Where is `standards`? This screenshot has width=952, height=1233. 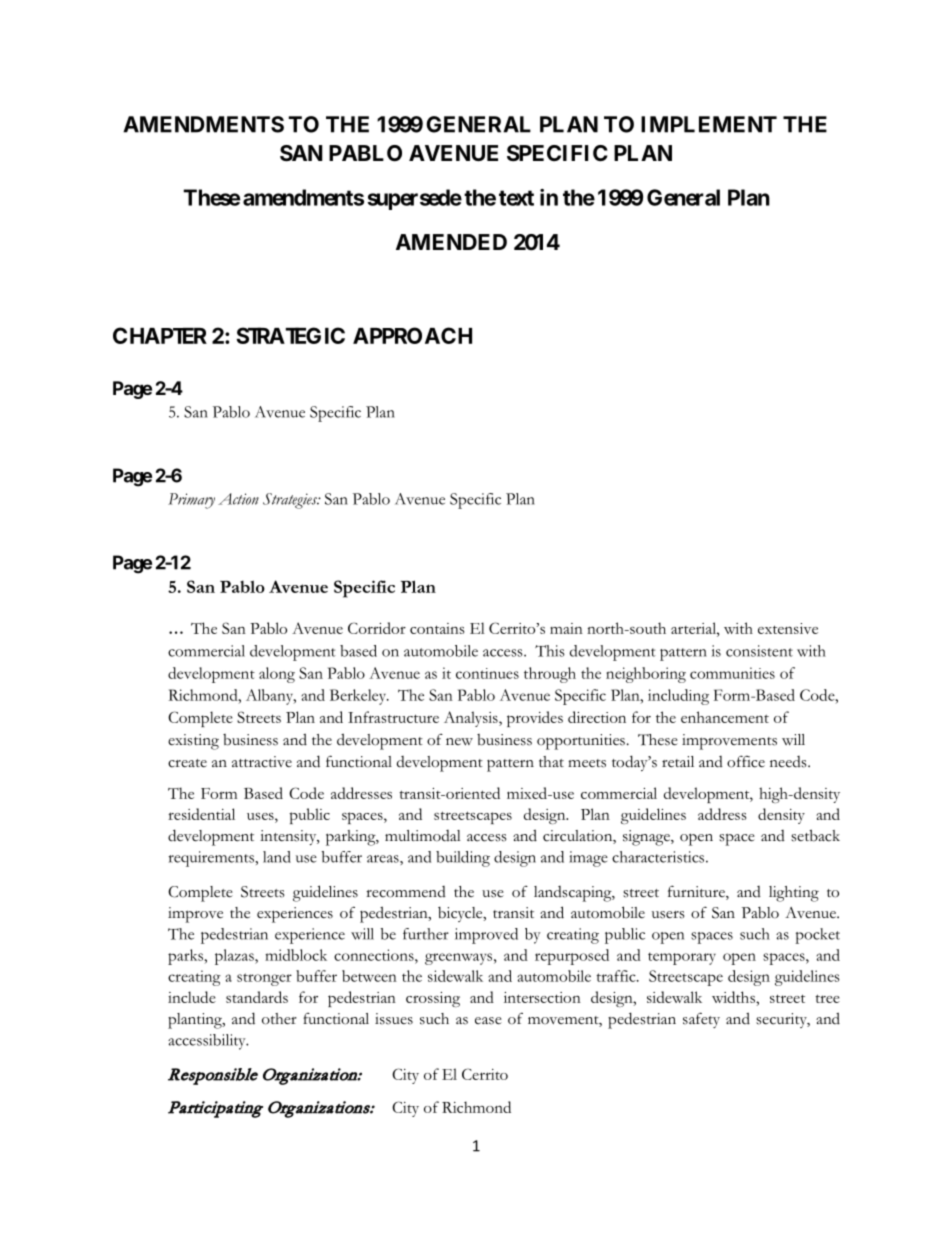 standards is located at coordinates (257, 997).
